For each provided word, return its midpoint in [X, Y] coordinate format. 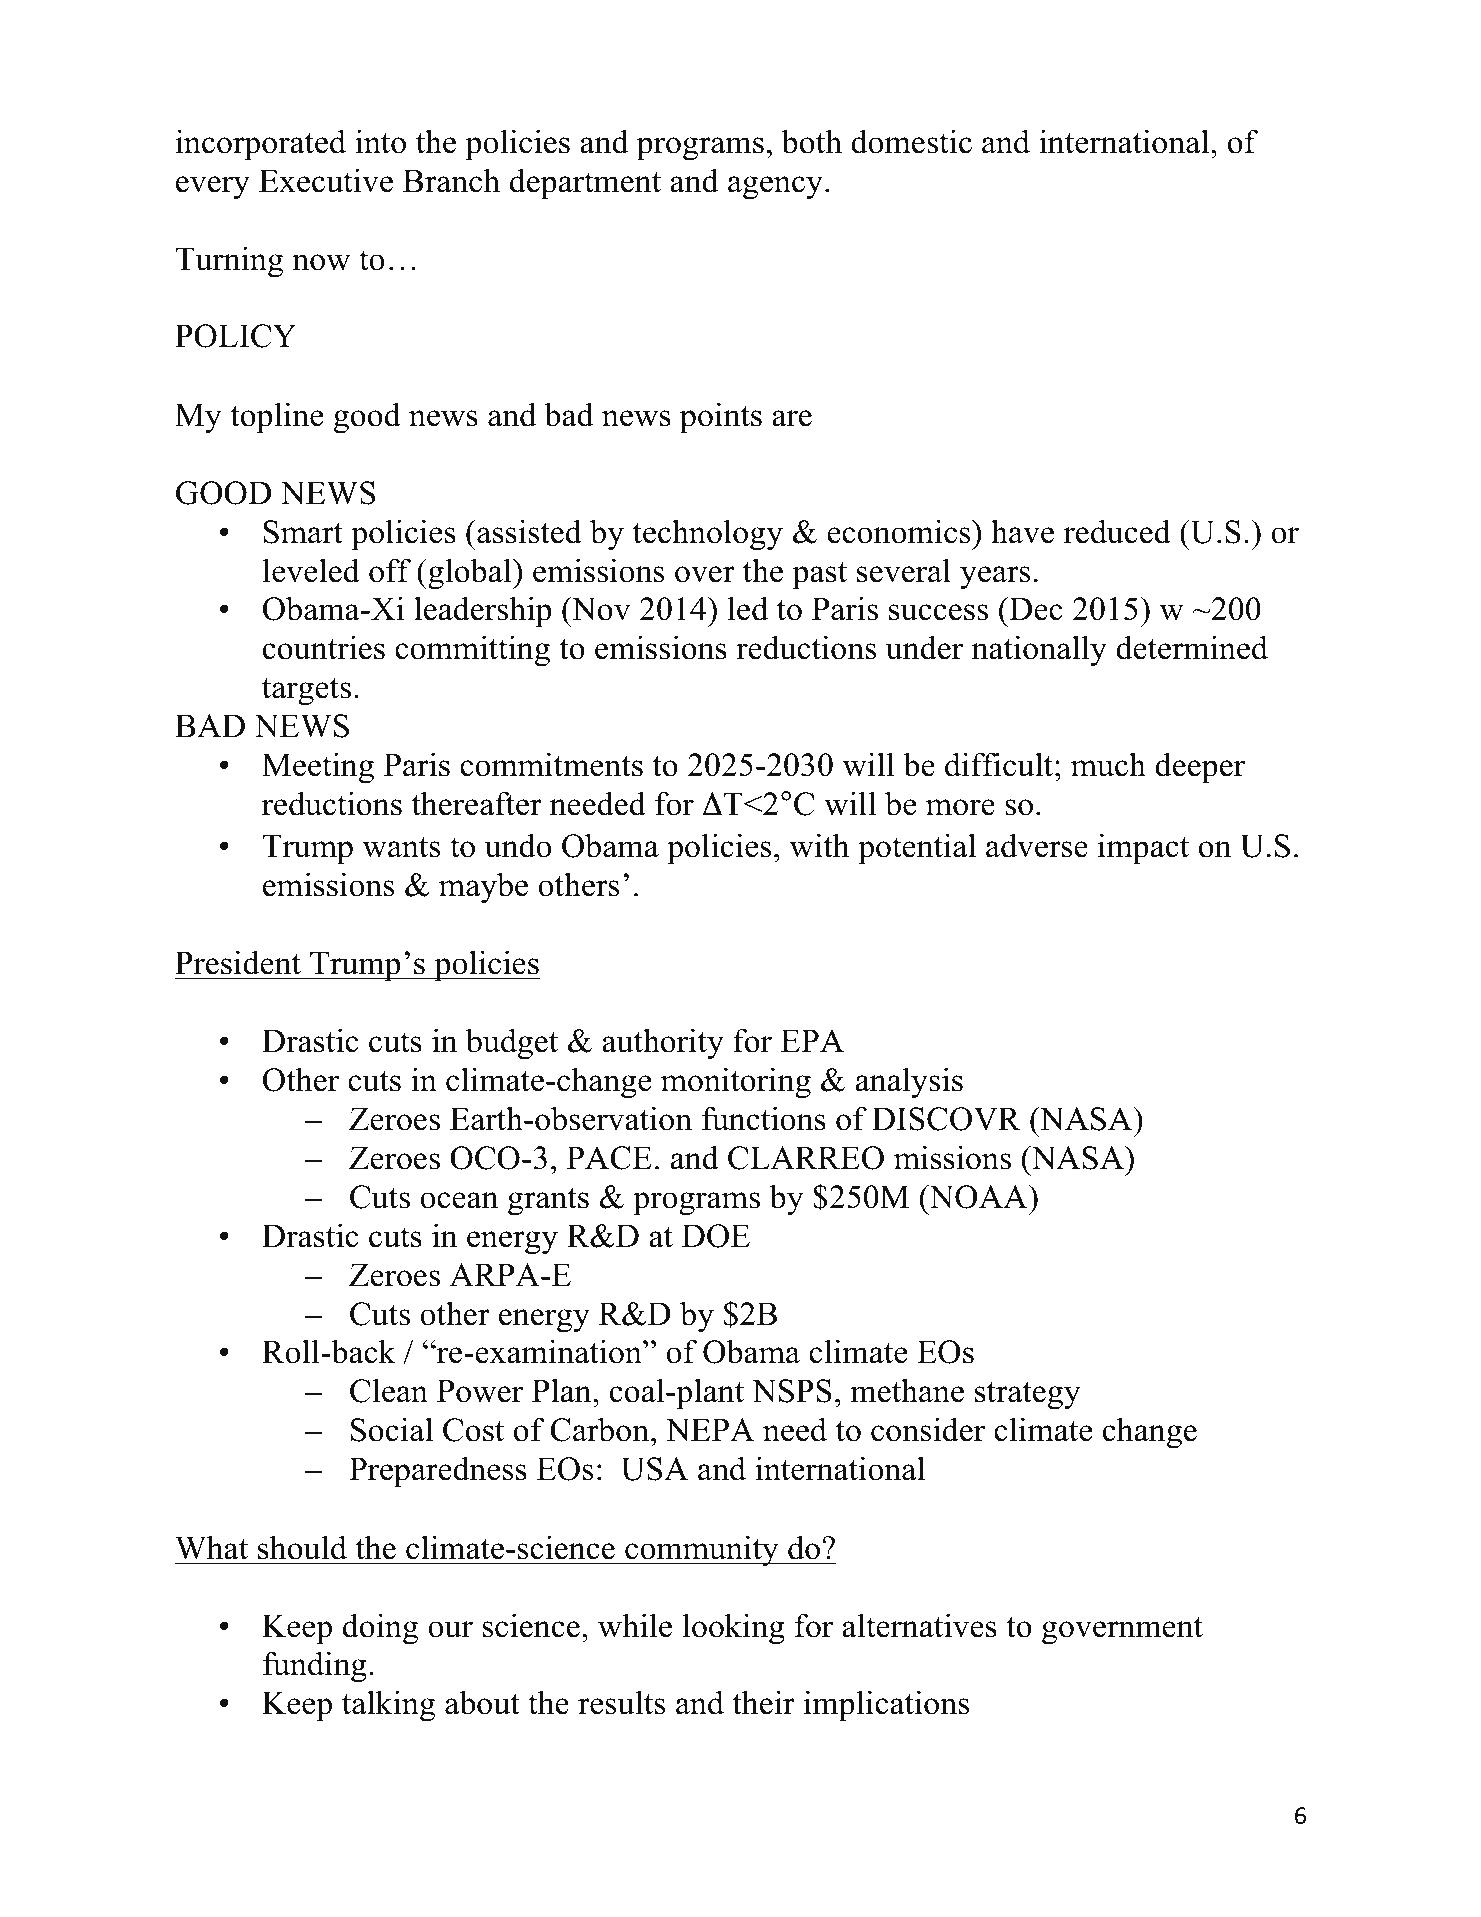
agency [775, 188]
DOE [716, 1236]
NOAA [978, 1197]
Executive [326, 180]
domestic [911, 141]
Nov [600, 609]
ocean [459, 1200]
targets [306, 692]
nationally [1039, 651]
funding [315, 1667]
